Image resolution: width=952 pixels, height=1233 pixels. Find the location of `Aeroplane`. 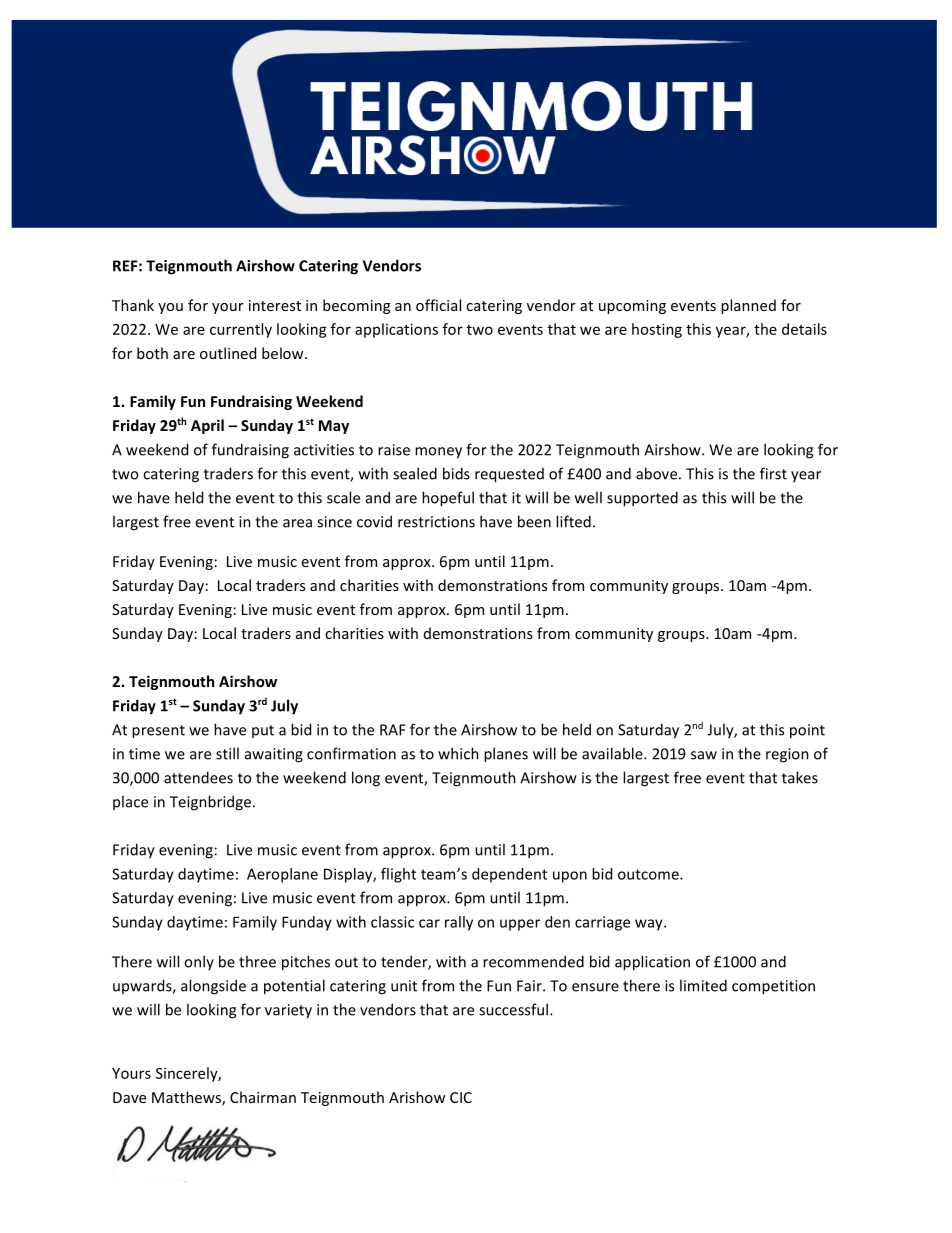

Aeroplane is located at coordinates (282, 875).
